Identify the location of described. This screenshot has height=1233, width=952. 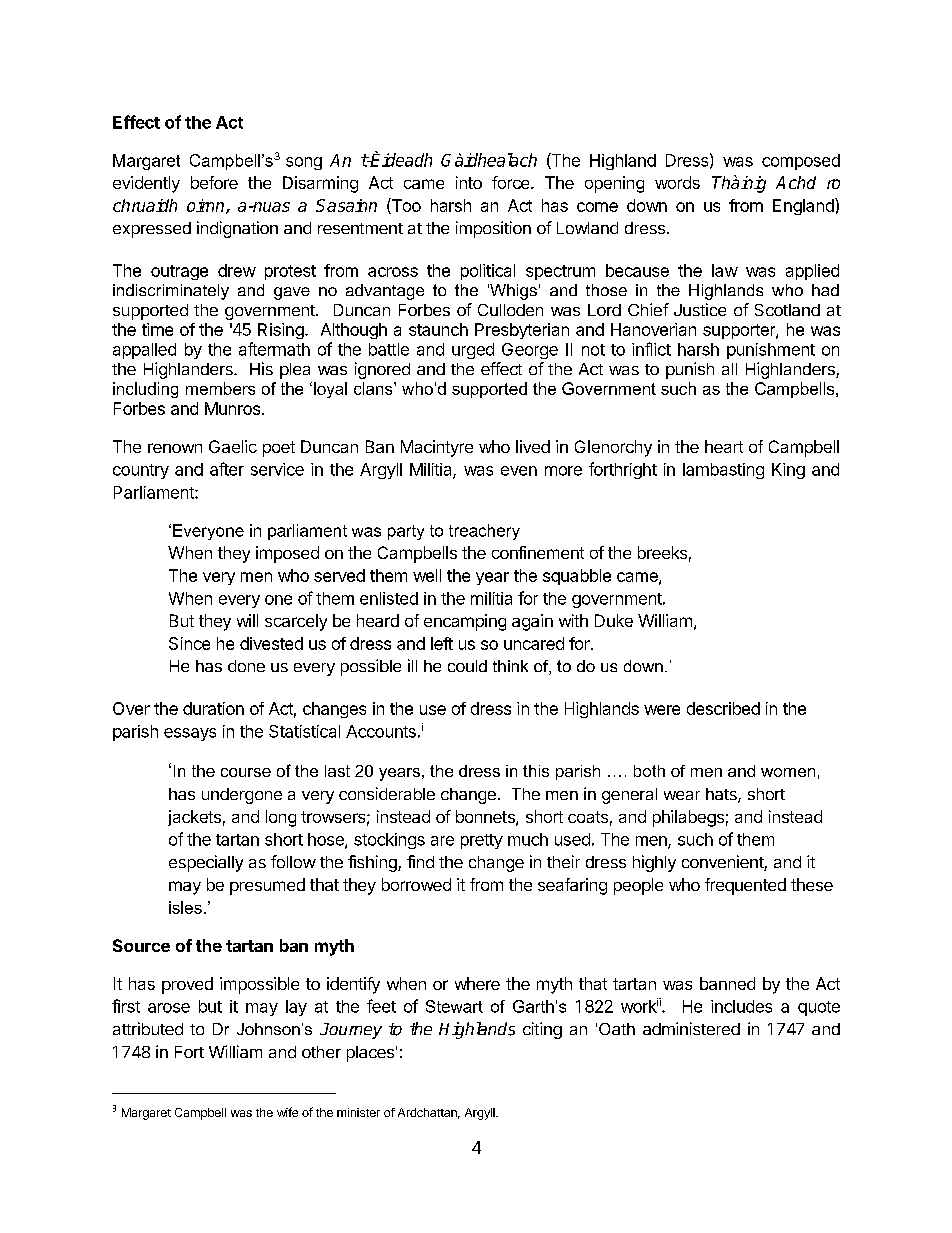
(723, 708).
